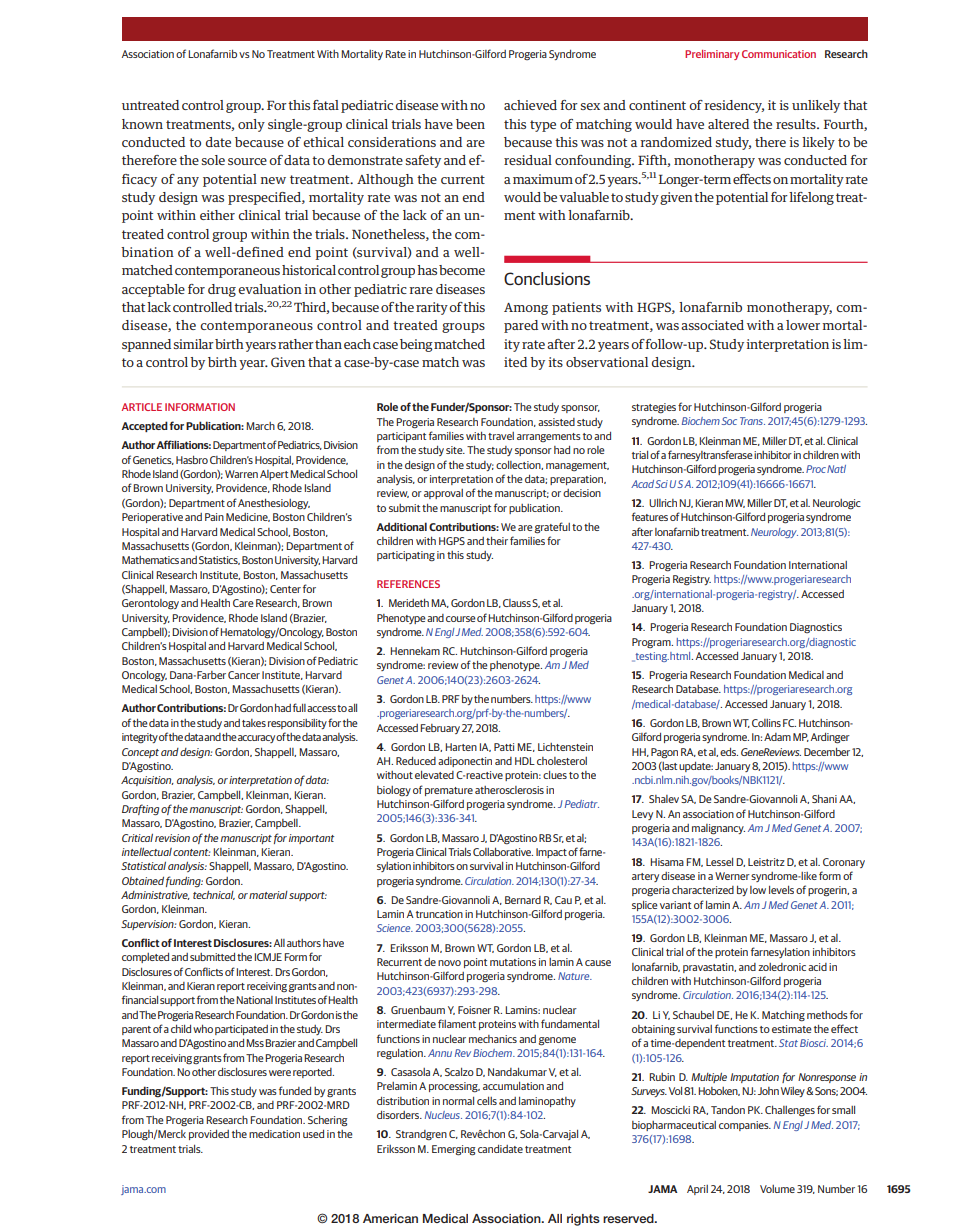 This image has height=1232, width=975. I want to click on Care, so click(243, 603).
